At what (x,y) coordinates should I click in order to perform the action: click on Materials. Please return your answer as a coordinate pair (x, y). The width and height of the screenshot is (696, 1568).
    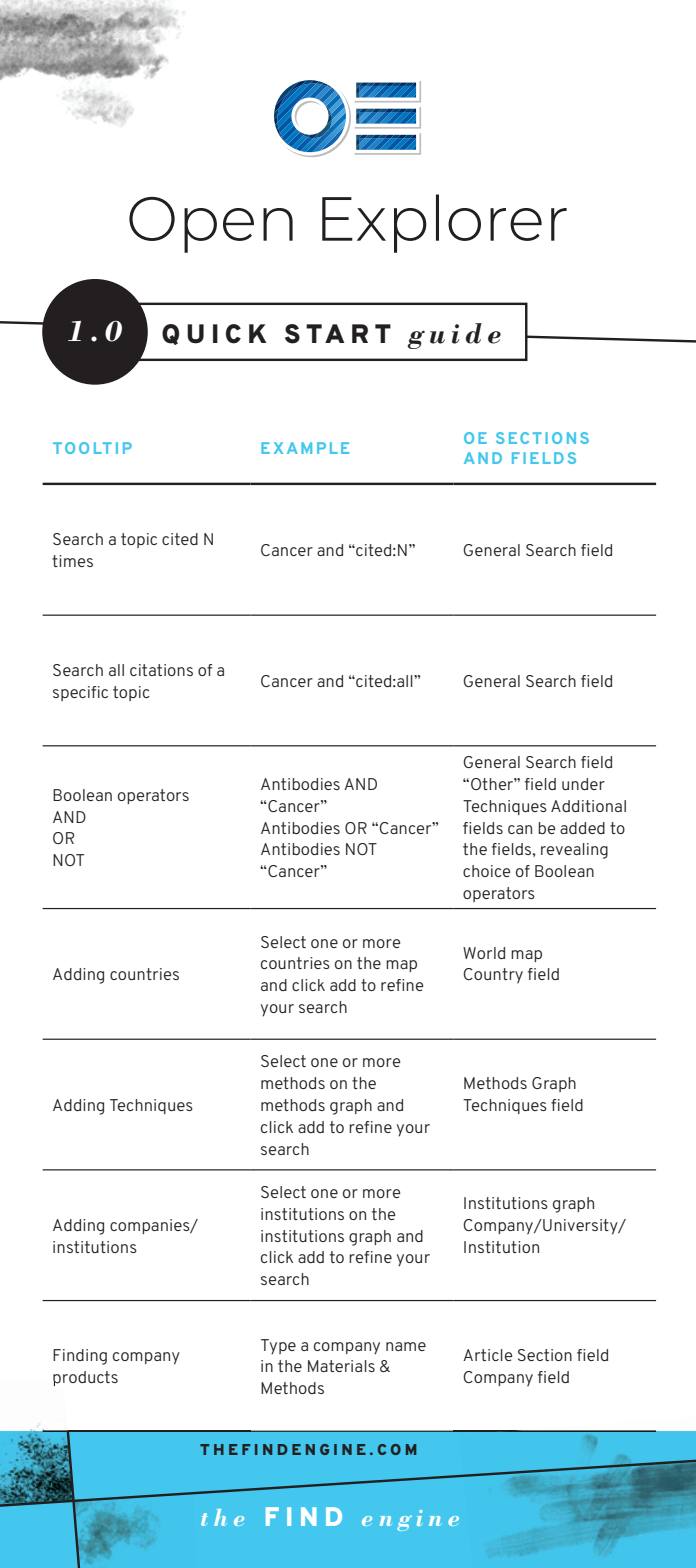
    Looking at the image, I should click on (341, 1366).
